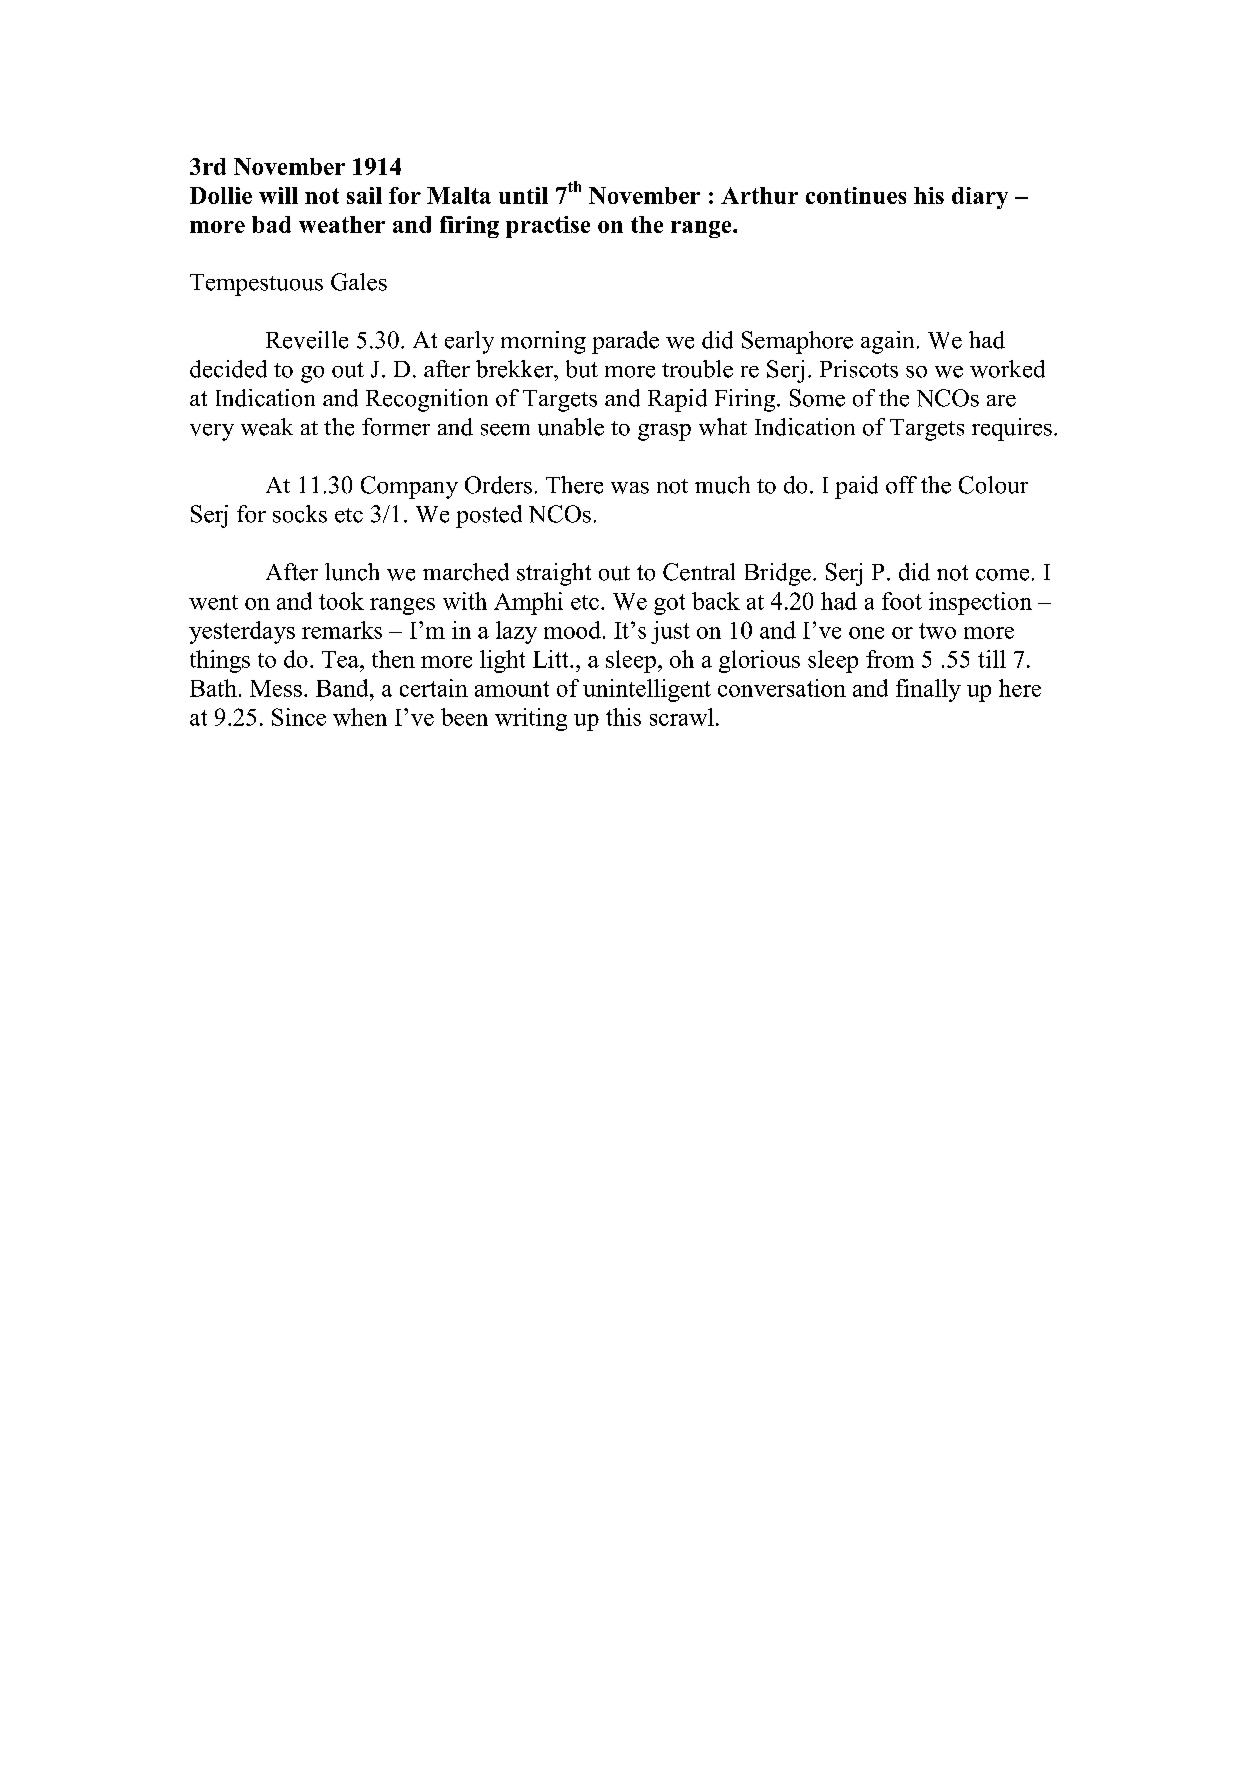  I want to click on grasp, so click(664, 432).
